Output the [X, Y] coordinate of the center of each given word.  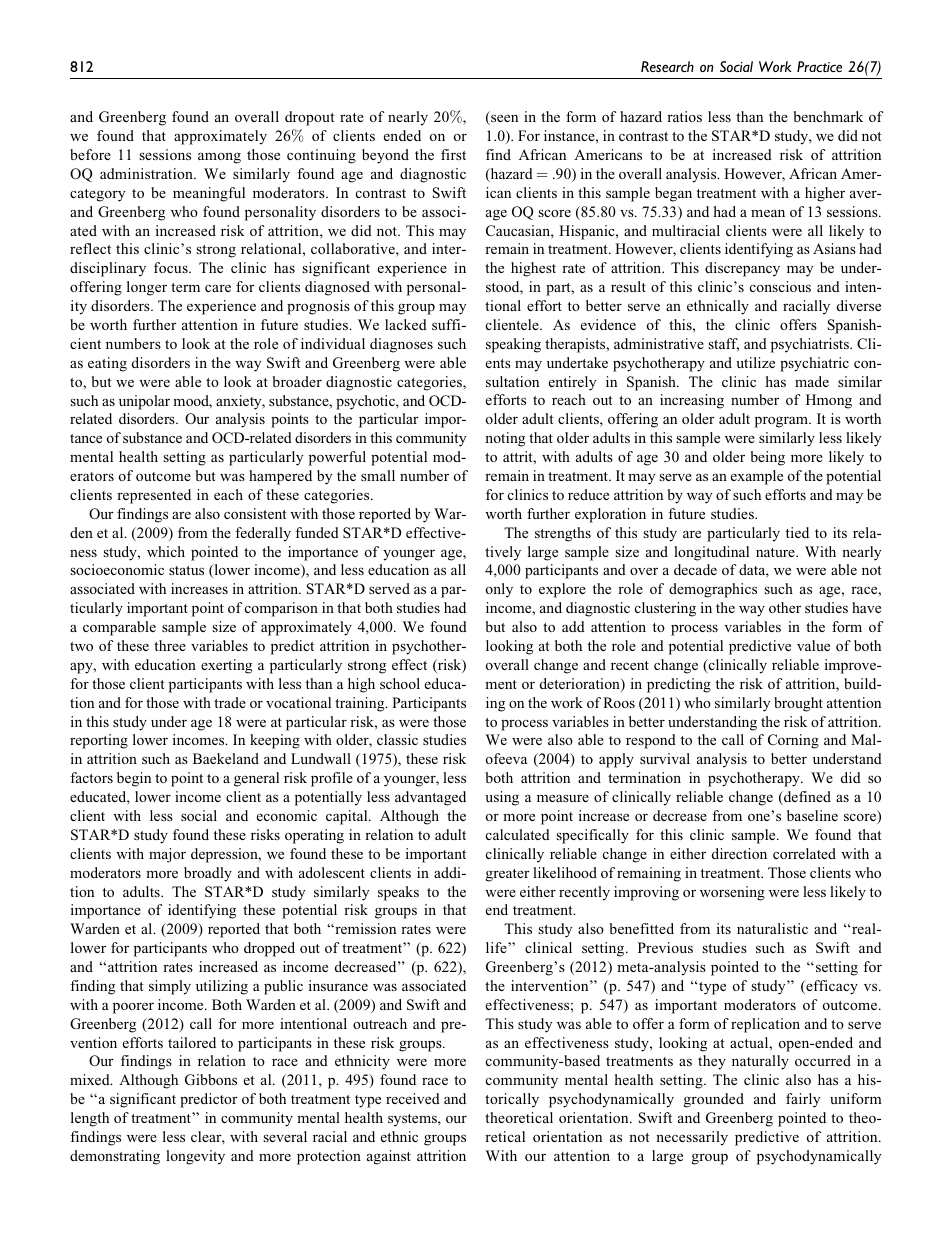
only [499, 590]
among [219, 158]
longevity [195, 1157]
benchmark [828, 116]
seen [503, 119]
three [170, 645]
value [813, 645]
